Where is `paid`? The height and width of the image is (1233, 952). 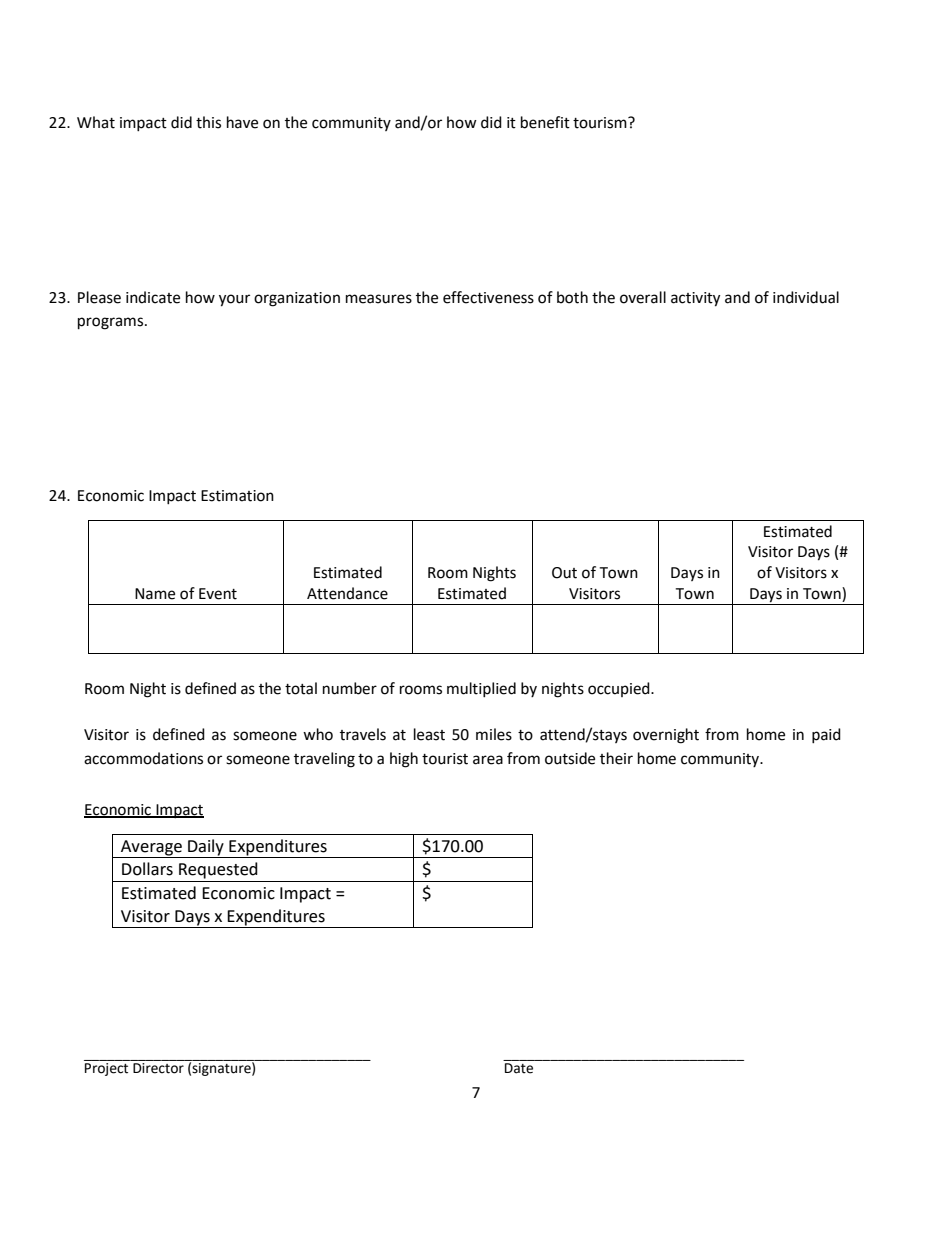 paid is located at coordinates (826, 735).
